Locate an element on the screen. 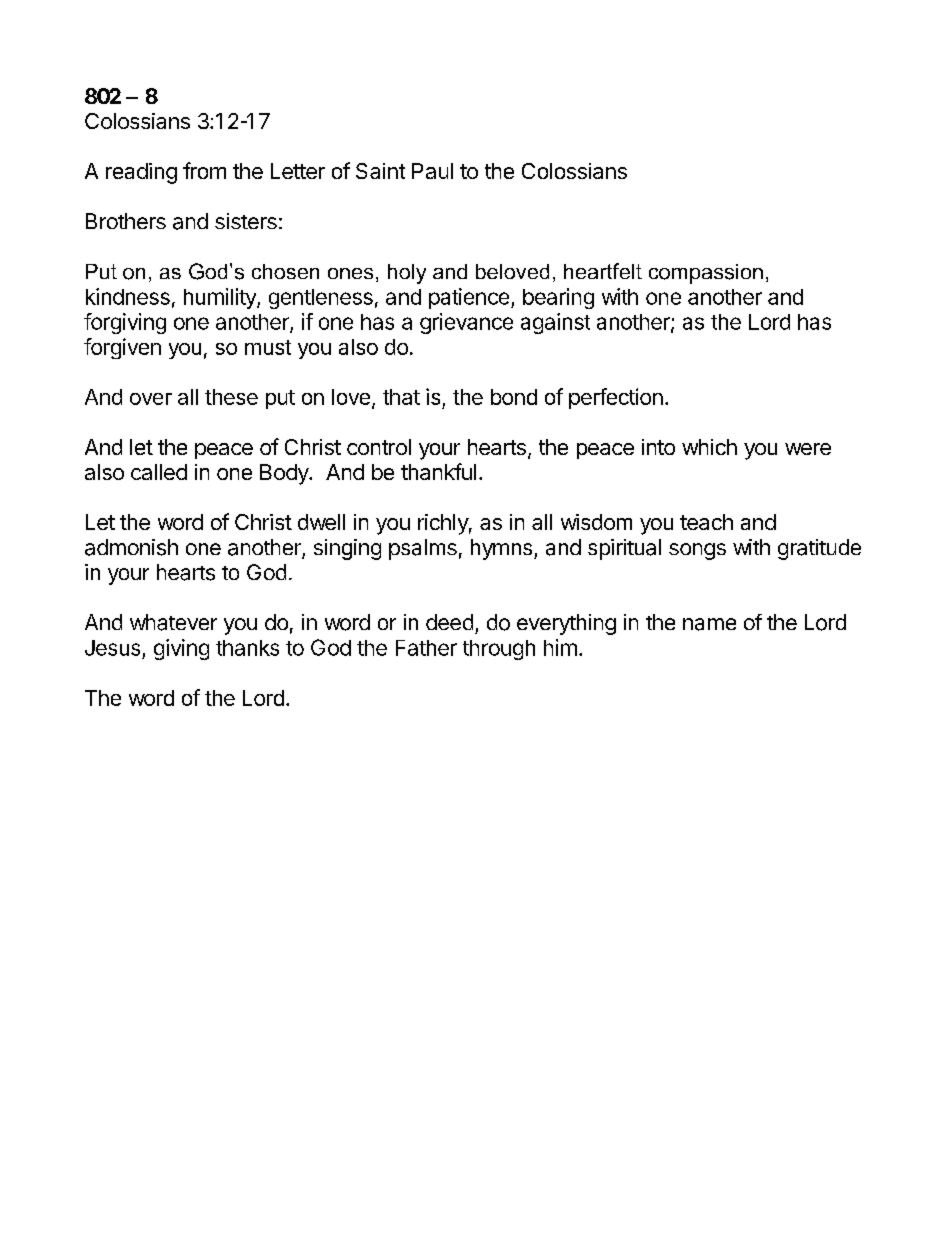 The image size is (952, 1233). called is located at coordinates (159, 472).
